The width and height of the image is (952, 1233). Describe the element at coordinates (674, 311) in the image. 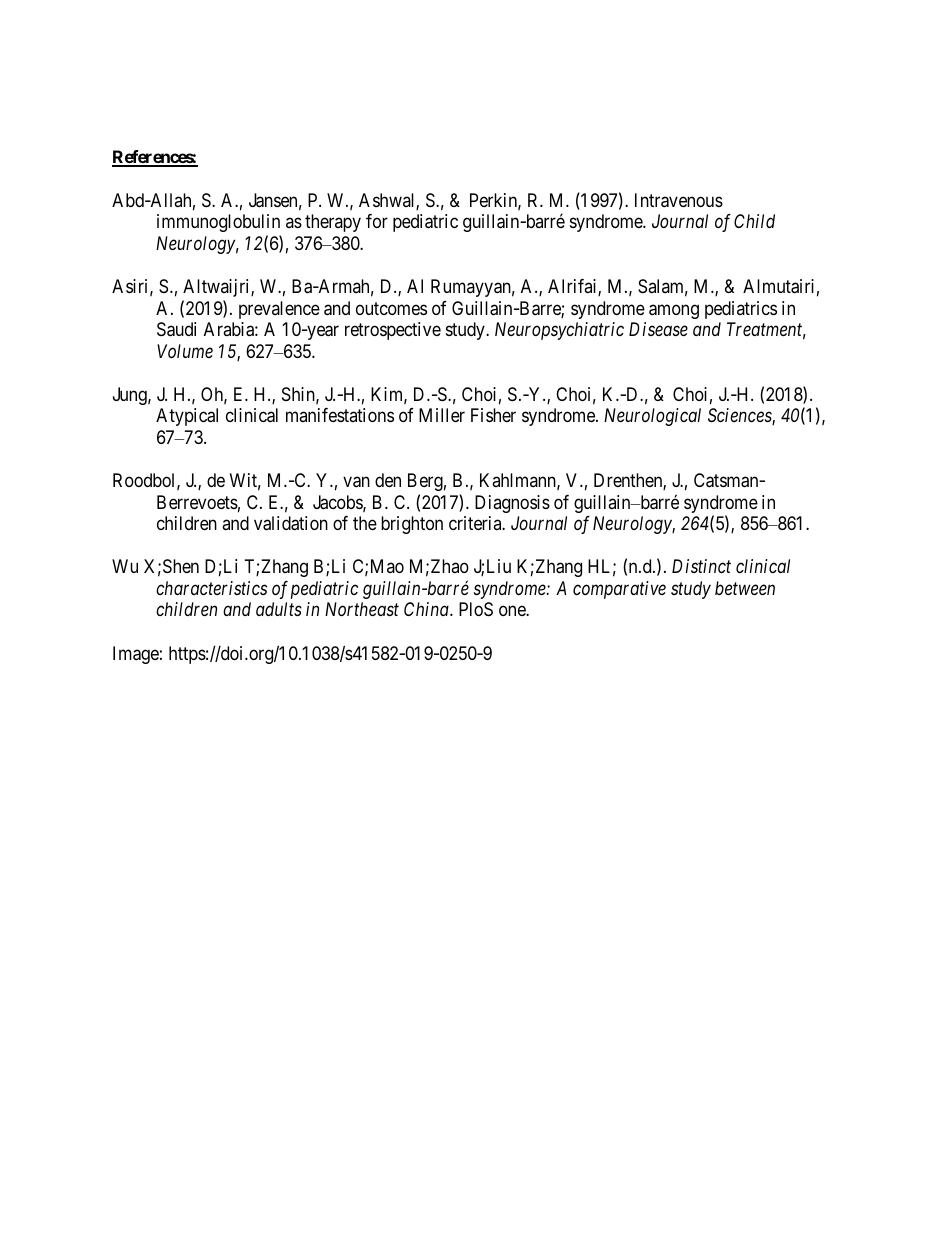

I see `among` at that location.
